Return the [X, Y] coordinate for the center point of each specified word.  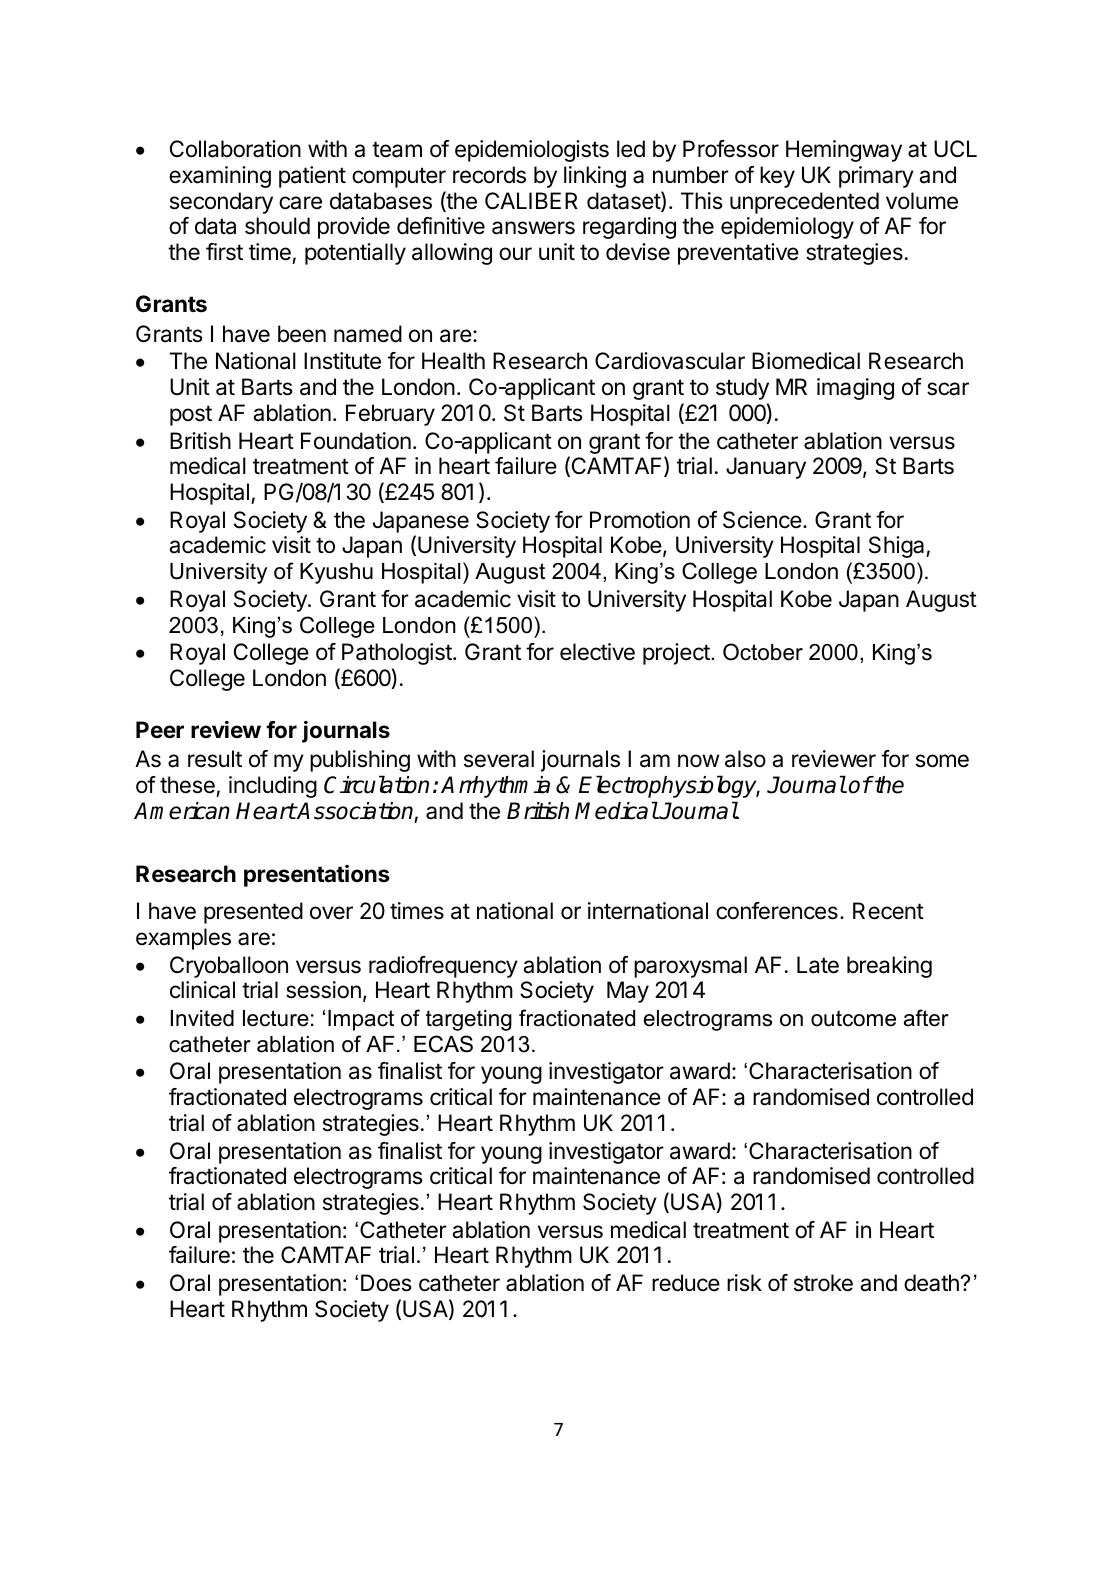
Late [818, 965]
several [499, 759]
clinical [202, 990]
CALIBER [531, 200]
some [942, 761]
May [628, 992]
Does [386, 1283]
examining [220, 177]
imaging [855, 389]
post [191, 415]
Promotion [640, 520]
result [215, 759]
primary [876, 177]
